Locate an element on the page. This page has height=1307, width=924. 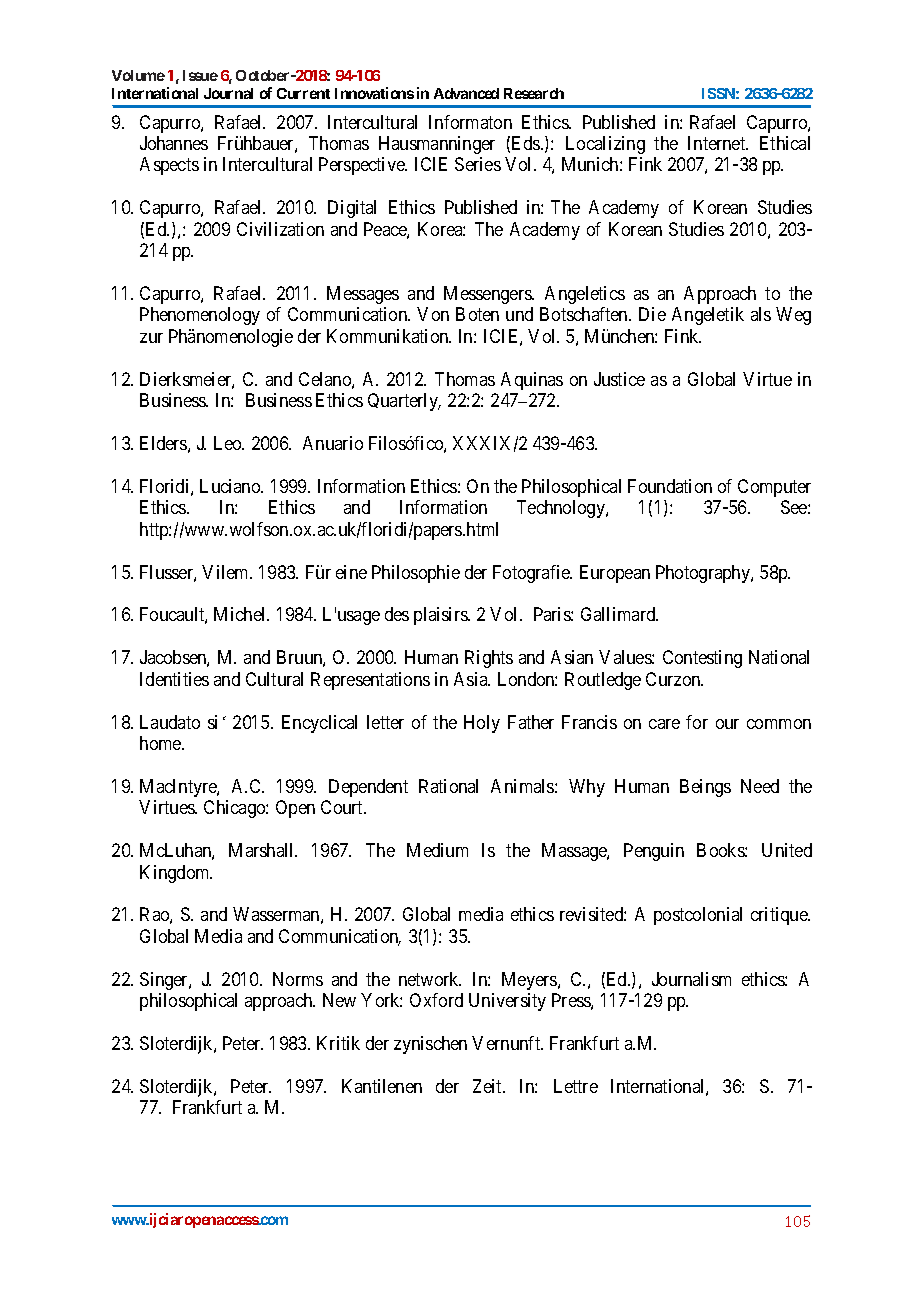
postcolonial is located at coordinates (698, 916).
